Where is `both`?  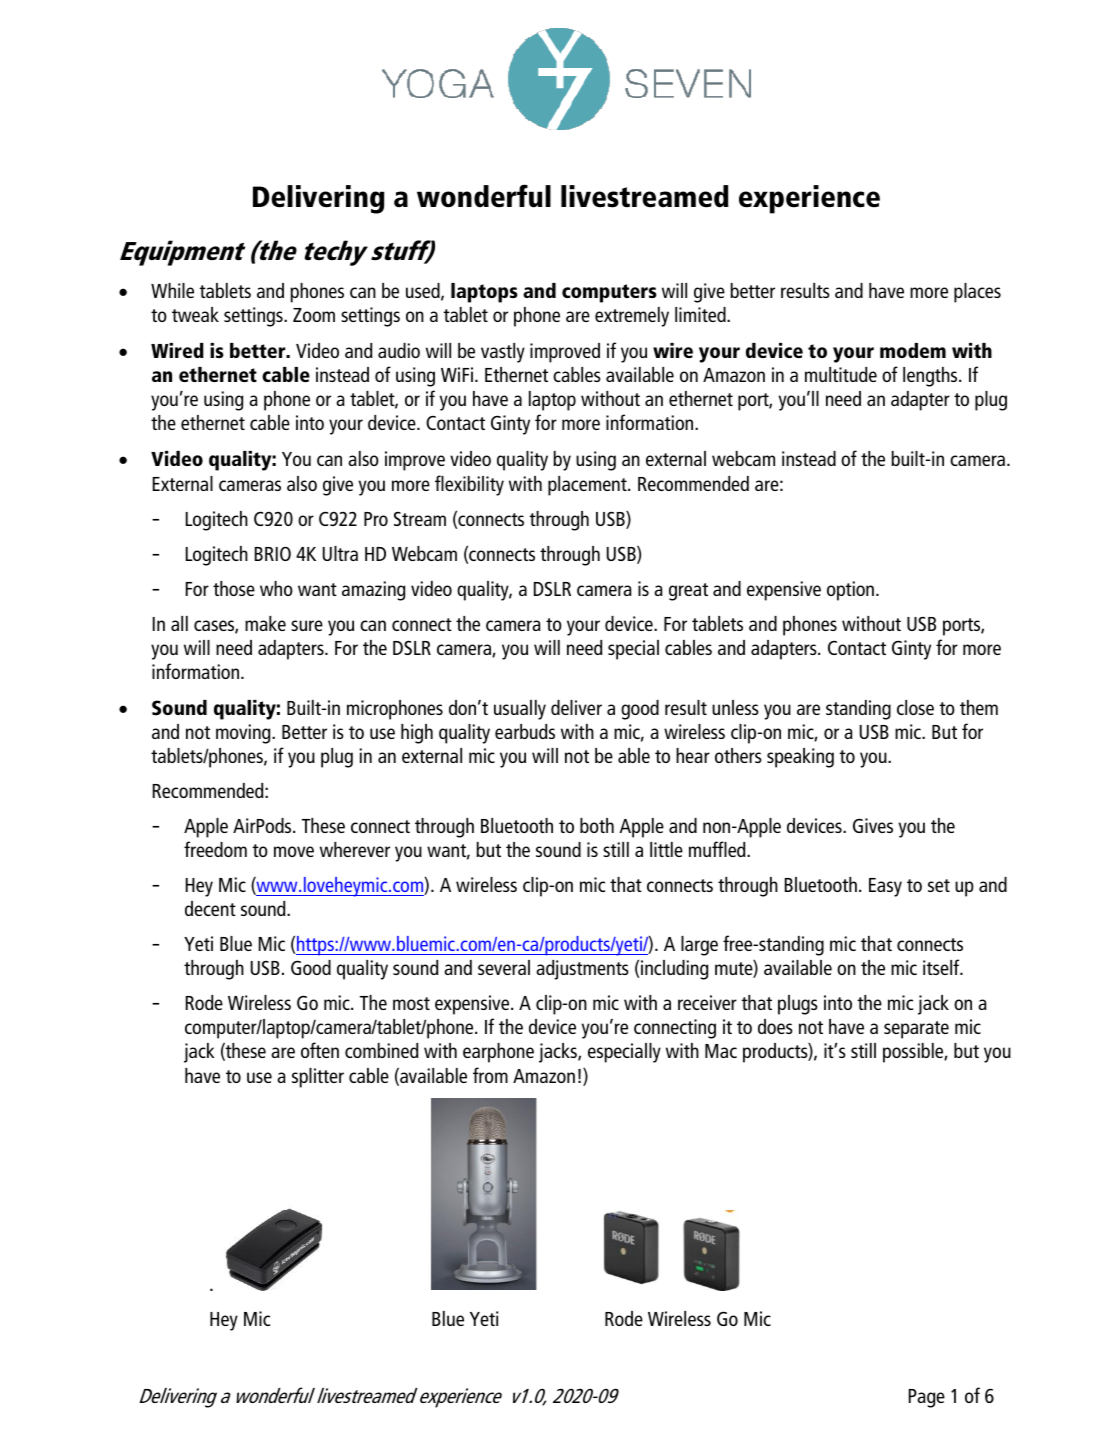
both is located at coordinates (597, 825).
